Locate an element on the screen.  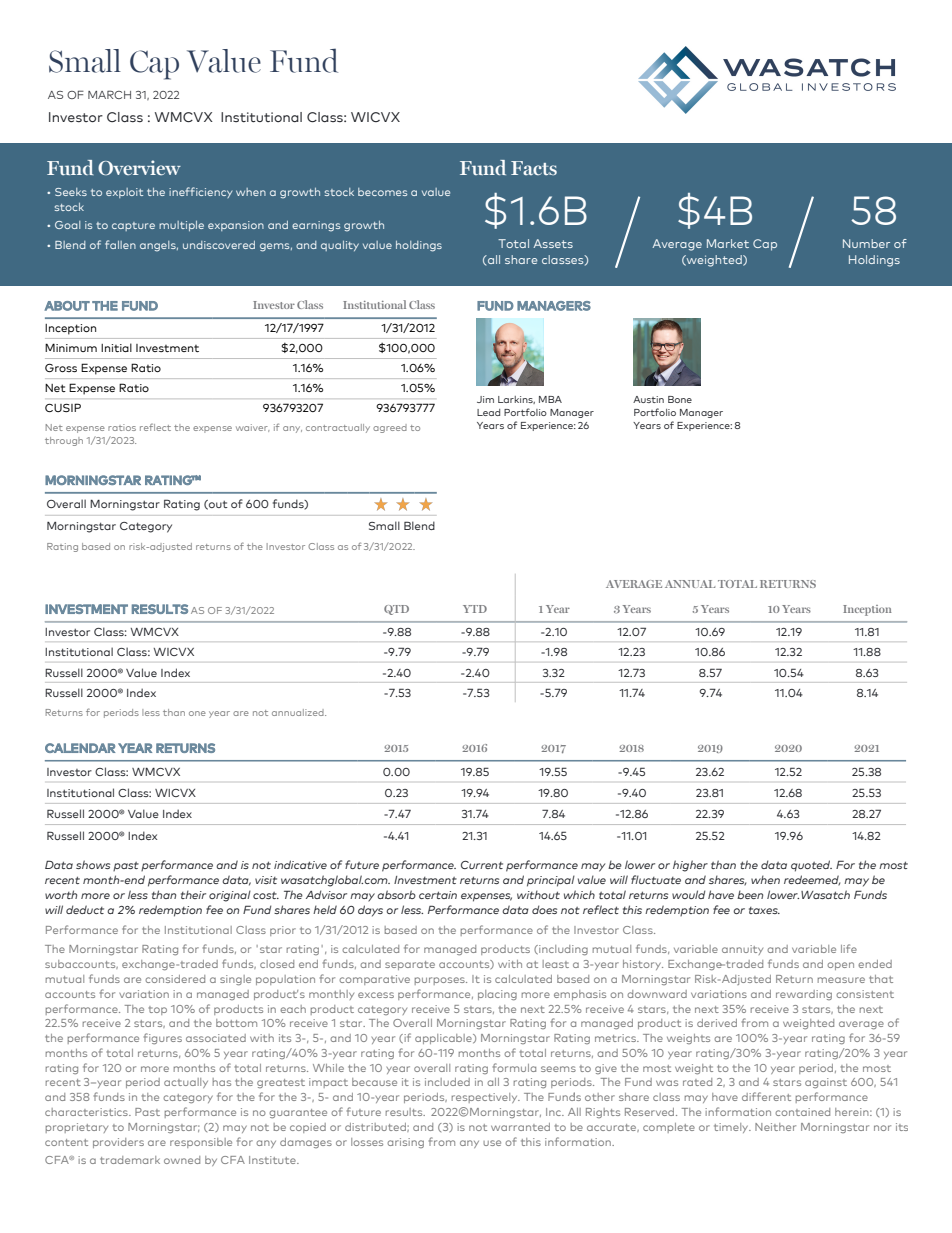
Market is located at coordinates (728, 243).
